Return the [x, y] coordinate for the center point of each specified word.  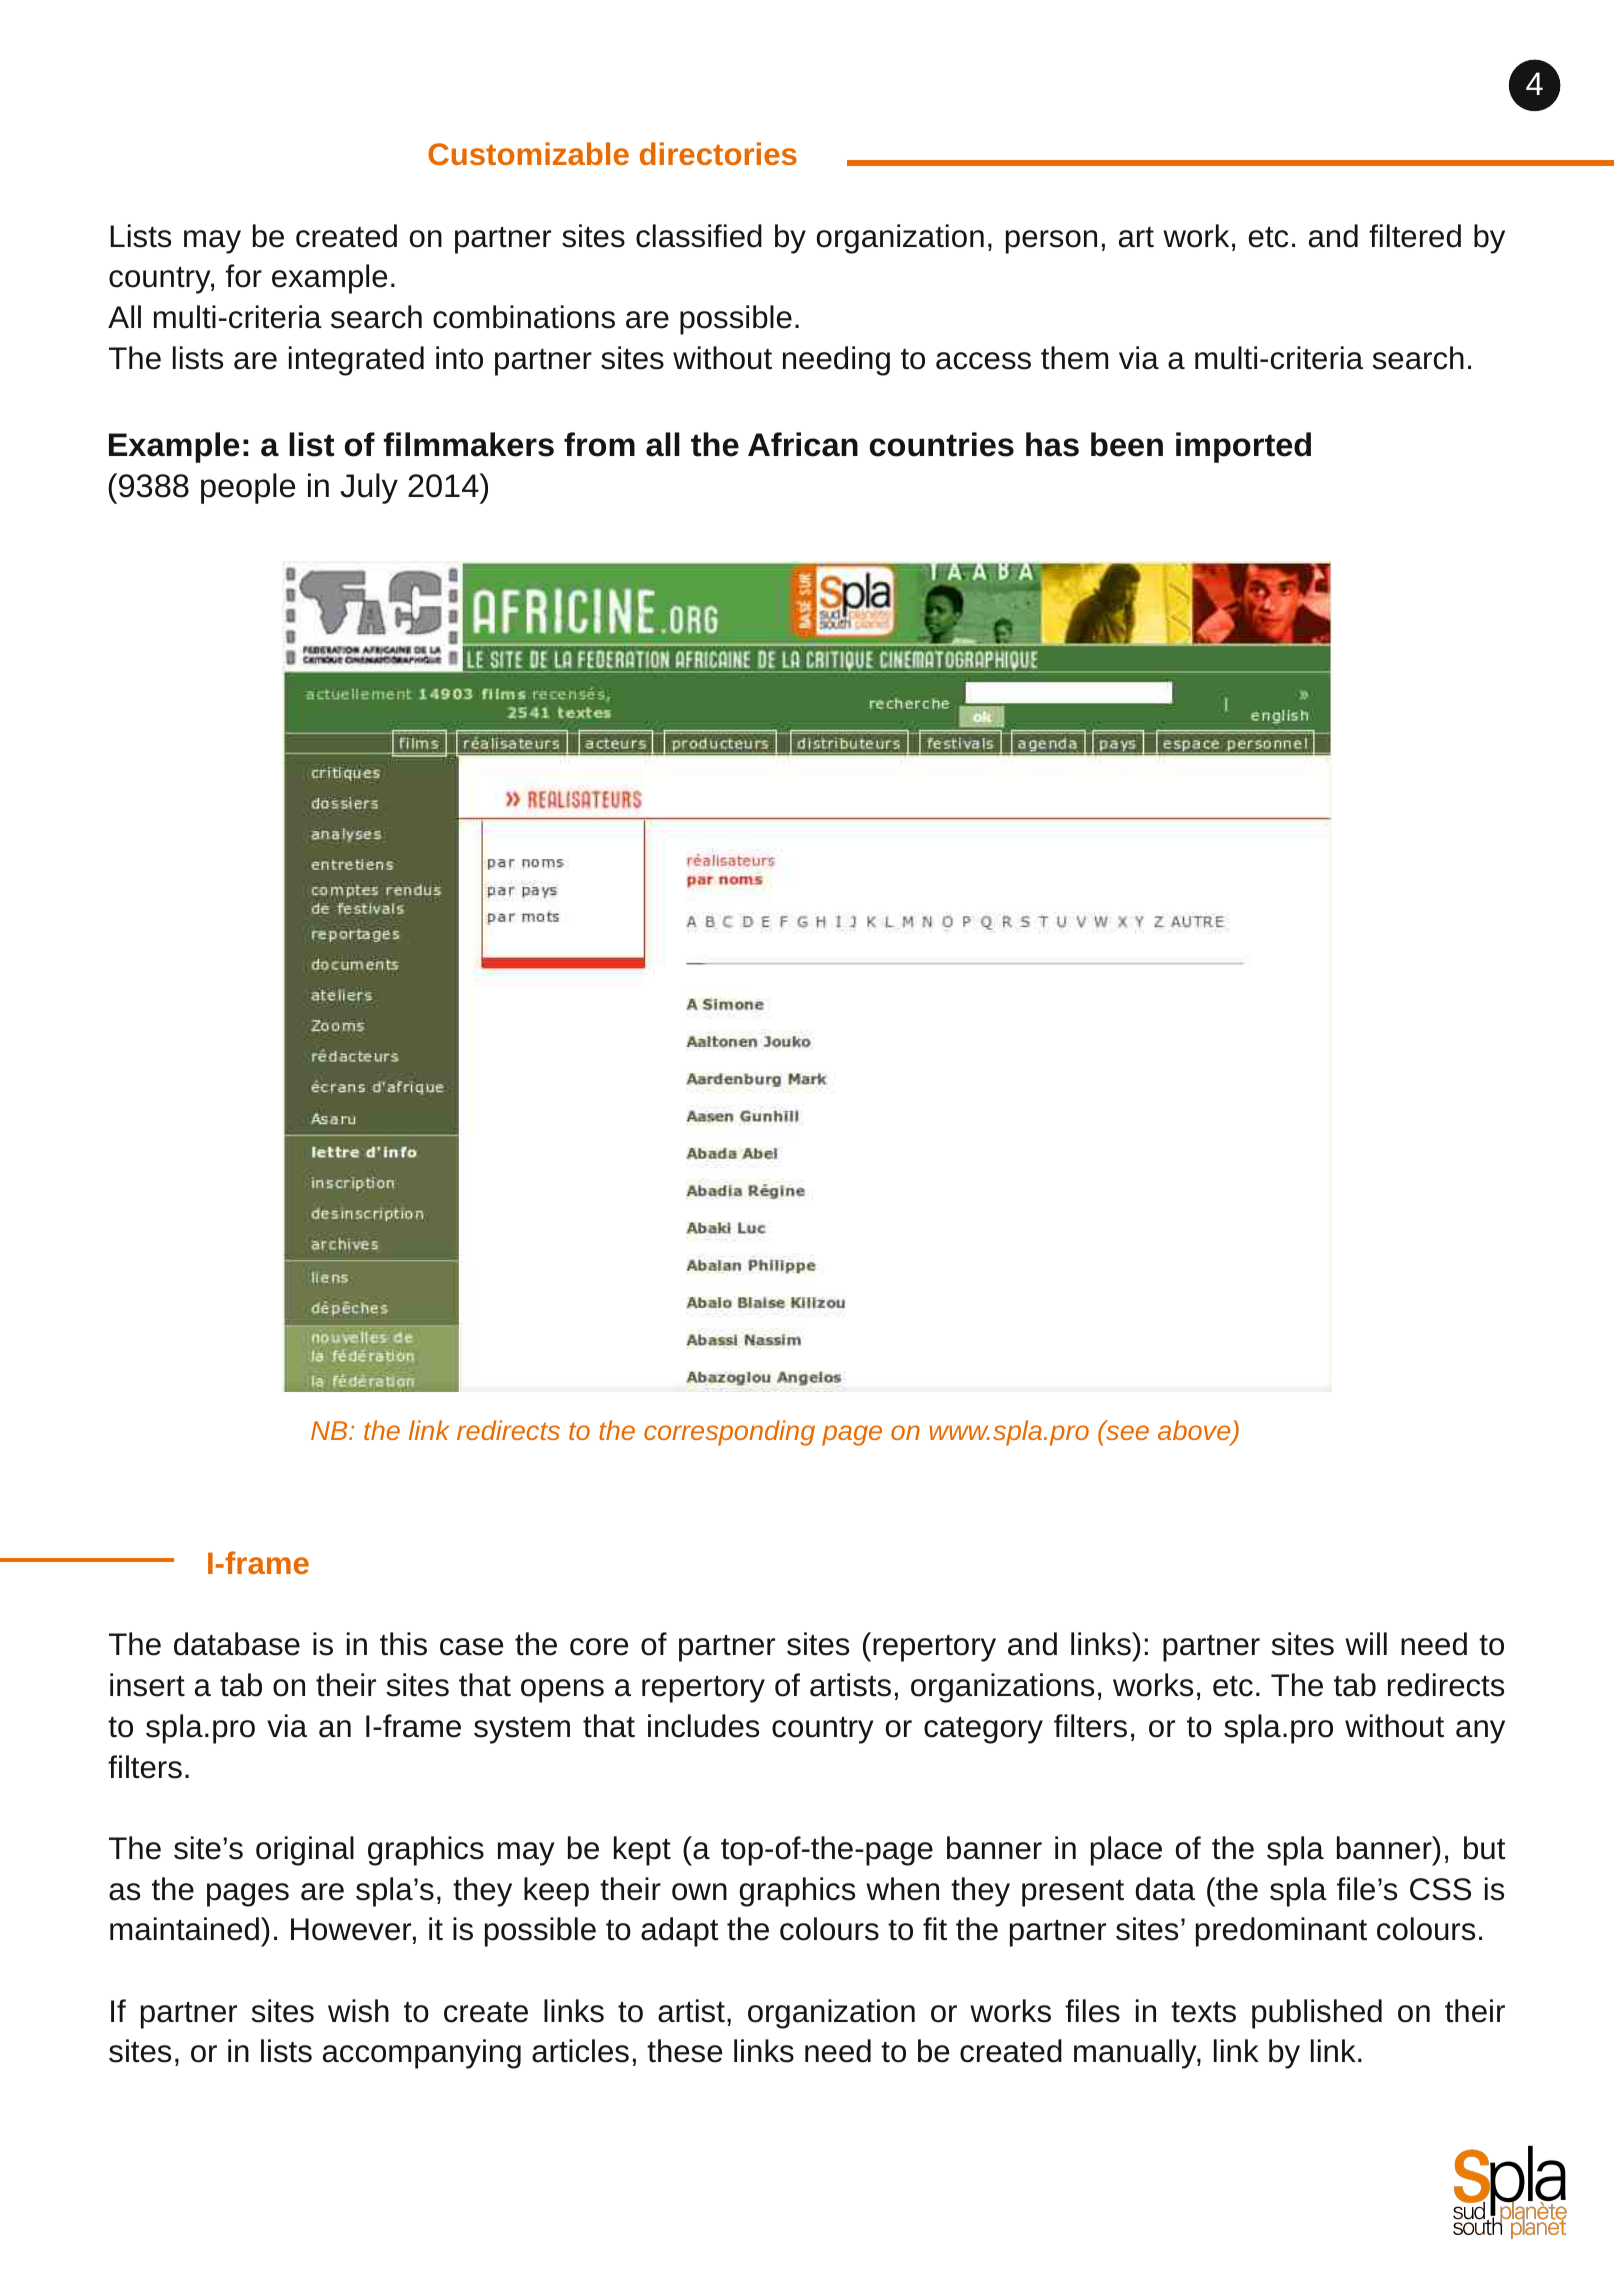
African [803, 444]
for [244, 276]
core [599, 1647]
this [403, 1644]
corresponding [729, 1433]
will [1366, 1643]
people [248, 488]
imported [1243, 447]
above [1195, 1432]
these [684, 2051]
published [1317, 2014]
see [1126, 1432]
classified [699, 236]
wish [358, 2011]
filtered [1415, 236]
